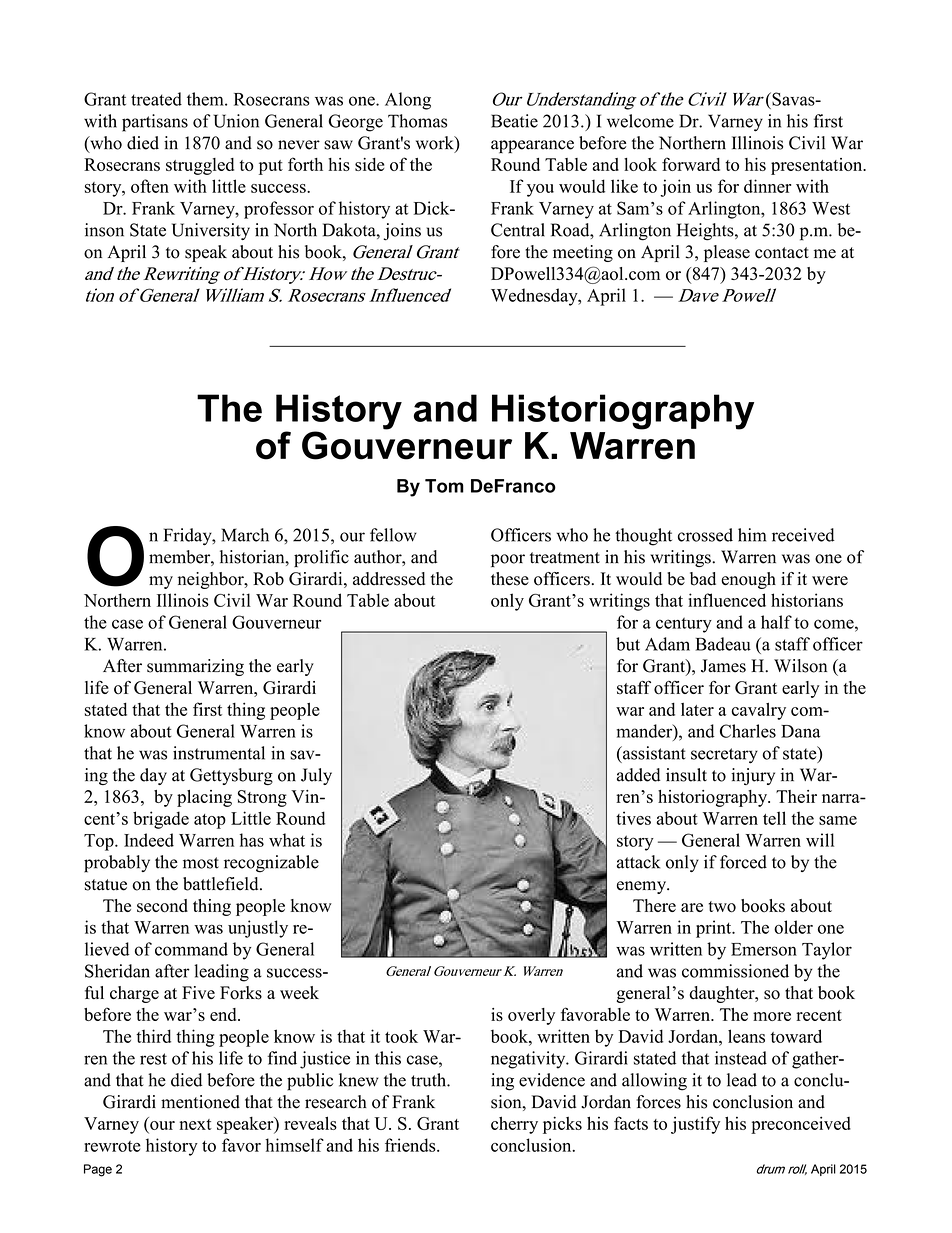 Image resolution: width=952 pixels, height=1233 pixels. Describe the element at coordinates (508, 560) in the screenshot. I see `poor` at that location.
